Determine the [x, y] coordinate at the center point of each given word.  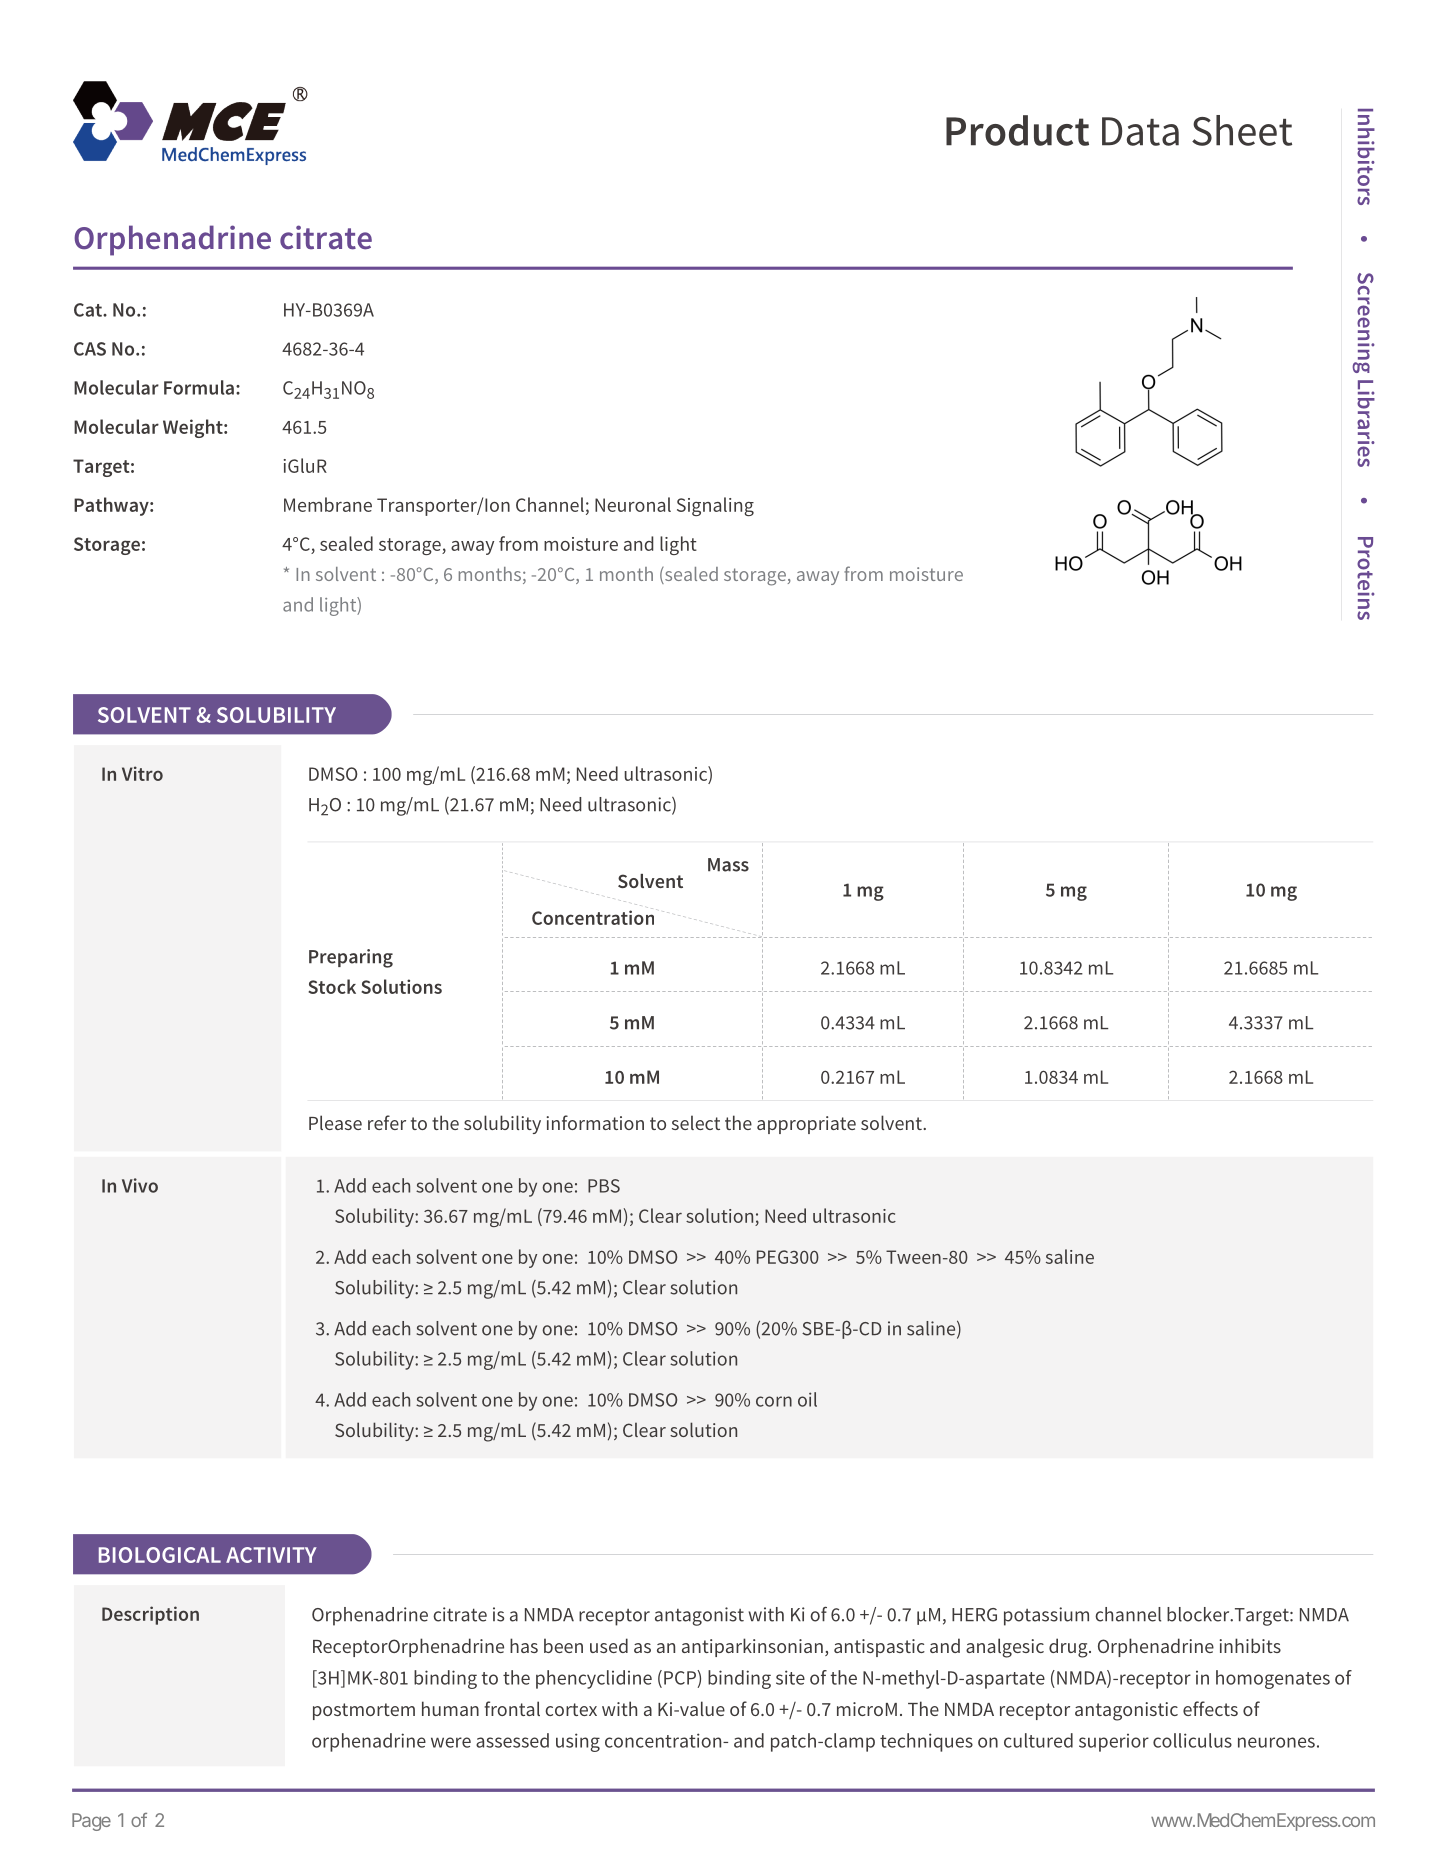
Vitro [142, 773]
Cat [89, 310]
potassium [1046, 1616]
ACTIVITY [271, 1555]
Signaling [715, 506]
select [696, 1122]
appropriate [806, 1125]
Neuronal [633, 504]
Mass [728, 865]
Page [91, 1822]
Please [335, 1122]
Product [1017, 130]
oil [807, 1399]
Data [1140, 131]
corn [774, 1401]
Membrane [328, 504]
